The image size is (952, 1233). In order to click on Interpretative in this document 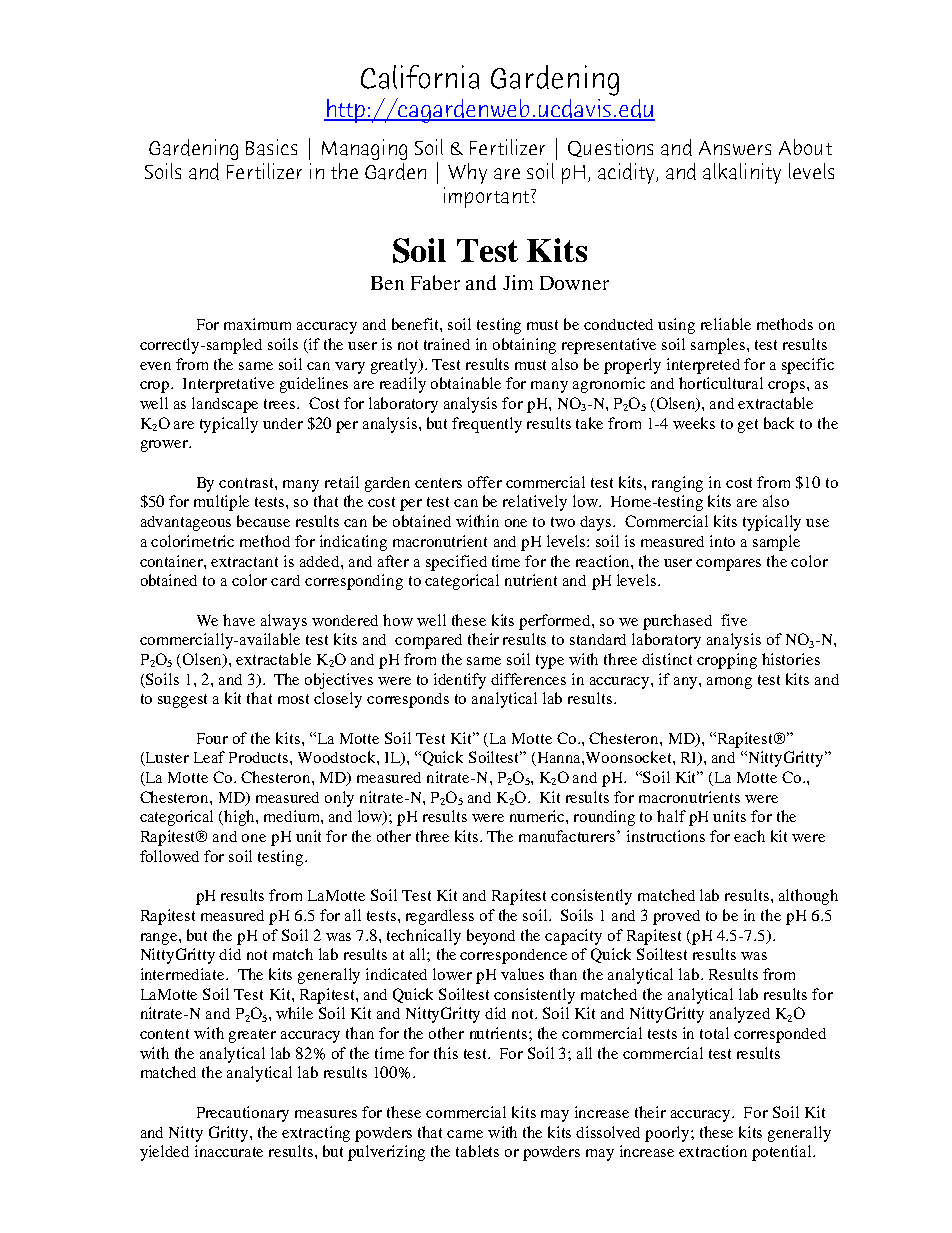, I will do `click(228, 385)`.
